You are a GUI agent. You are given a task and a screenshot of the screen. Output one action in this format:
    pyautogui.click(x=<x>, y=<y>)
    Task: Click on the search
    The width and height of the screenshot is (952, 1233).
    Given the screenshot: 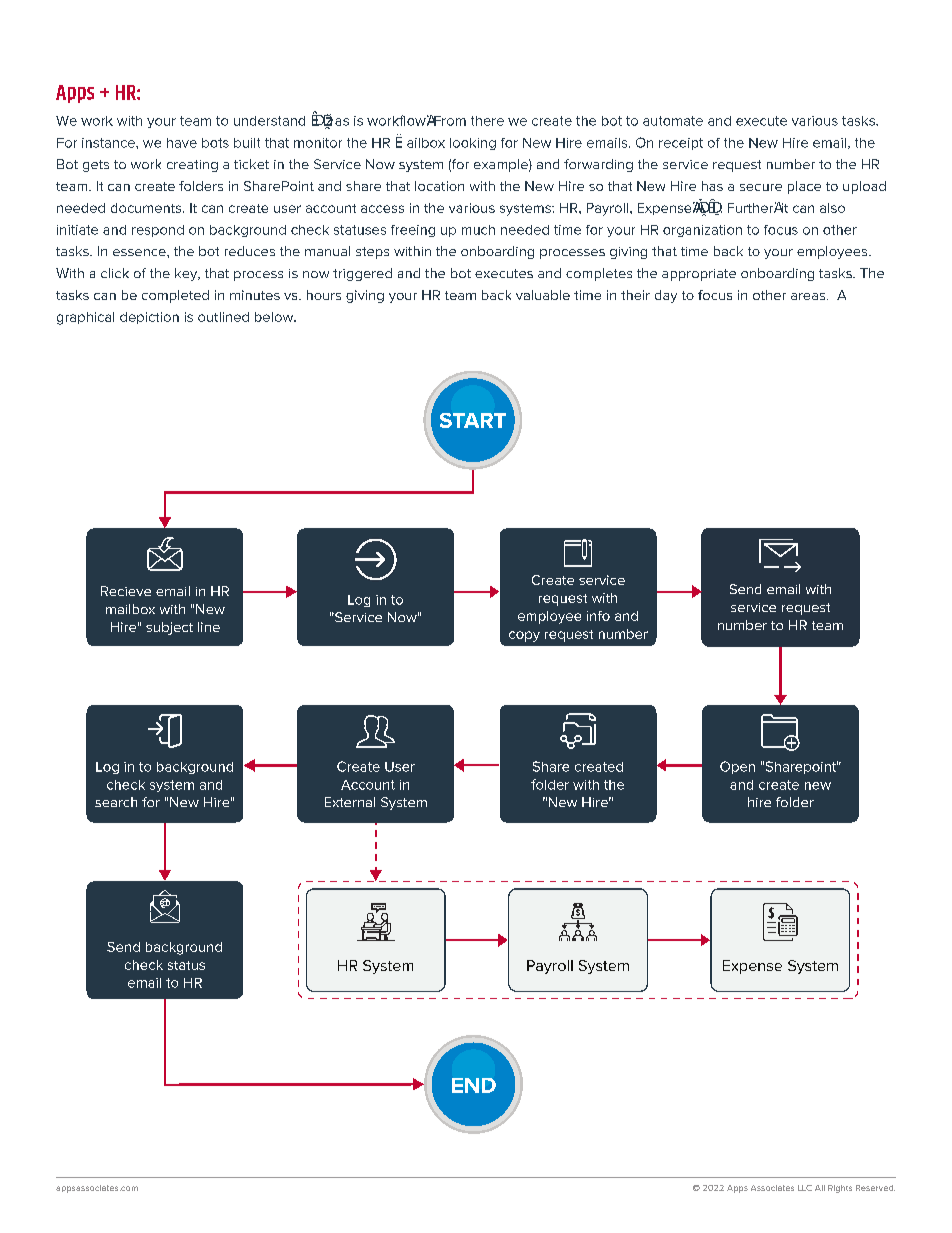 What is the action you would take?
    pyautogui.click(x=116, y=802)
